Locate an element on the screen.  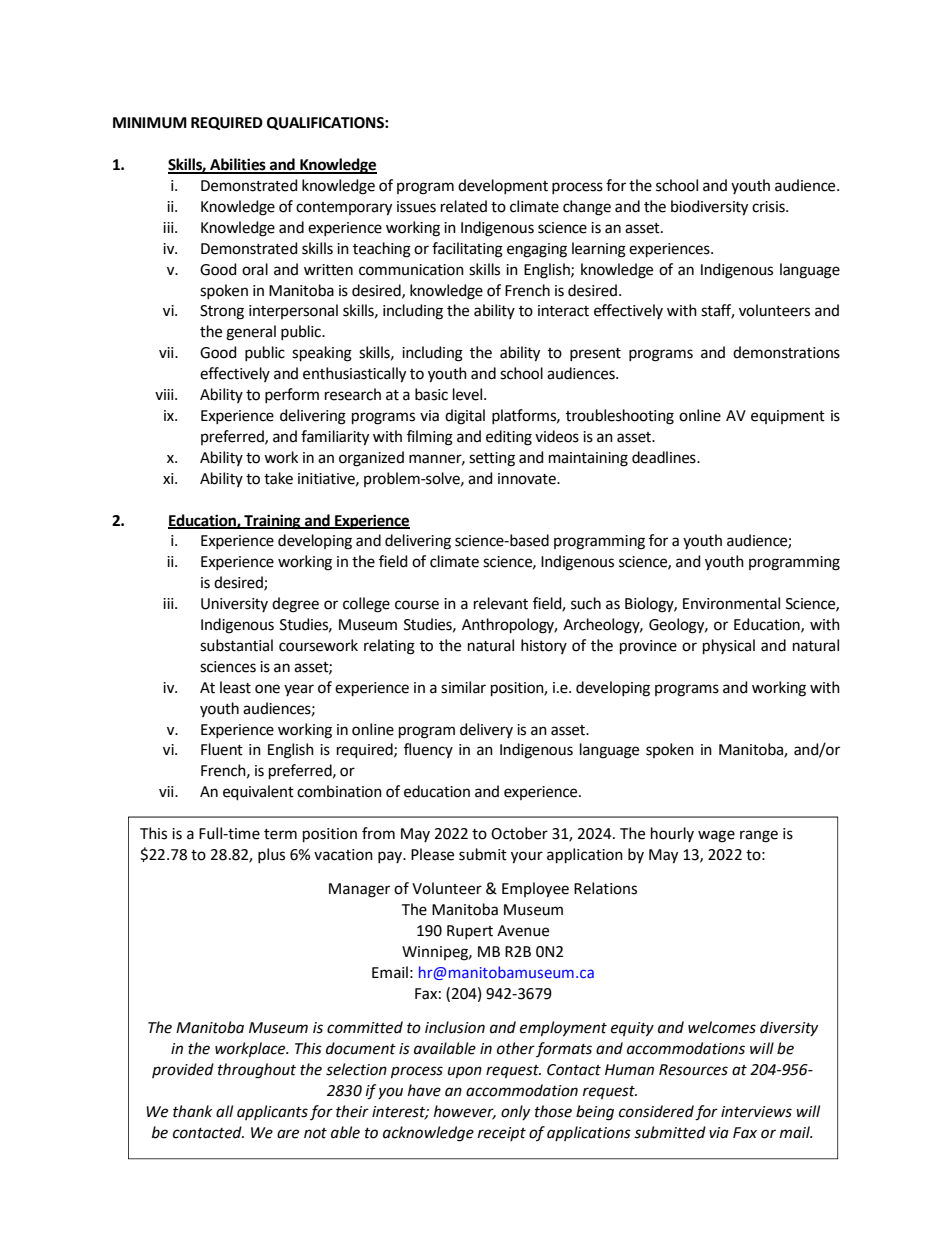
thank is located at coordinates (192, 1111).
